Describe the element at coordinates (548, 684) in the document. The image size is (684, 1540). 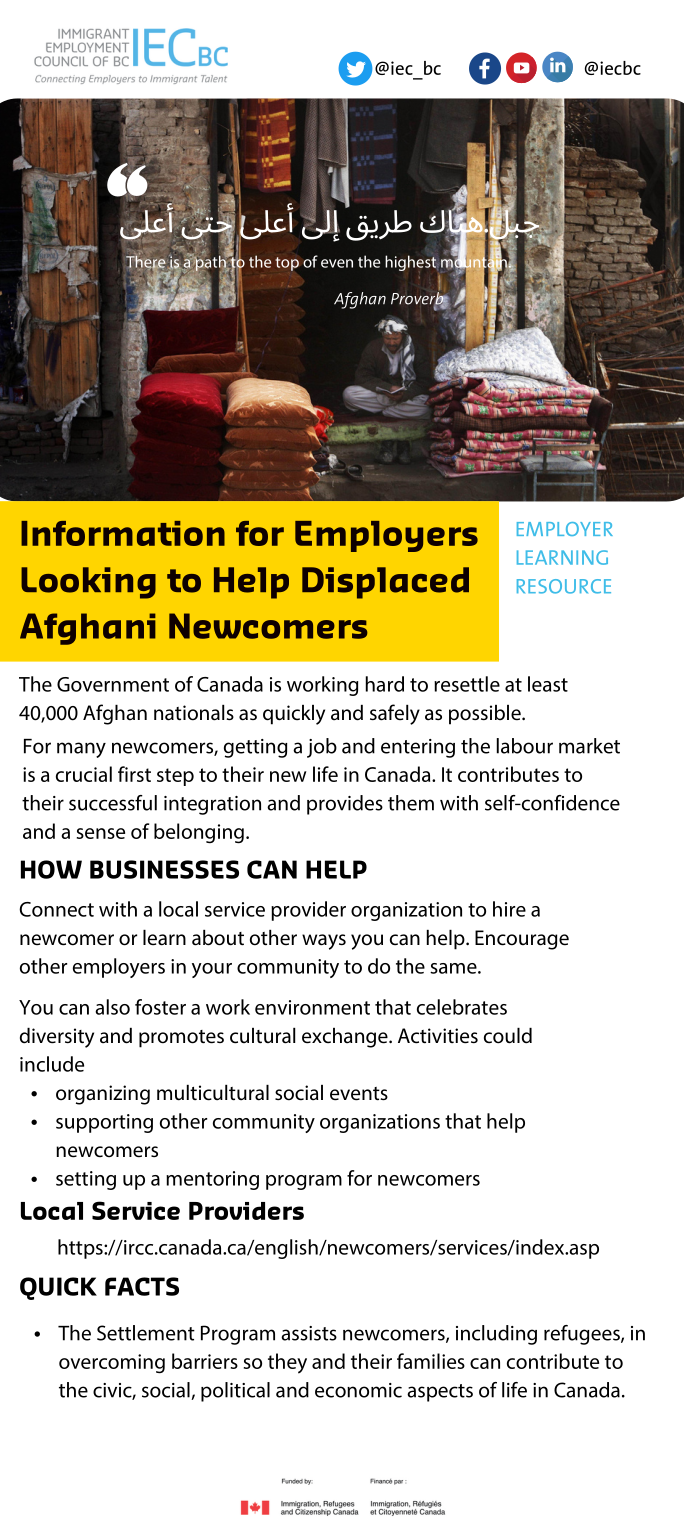
I see `least` at that location.
